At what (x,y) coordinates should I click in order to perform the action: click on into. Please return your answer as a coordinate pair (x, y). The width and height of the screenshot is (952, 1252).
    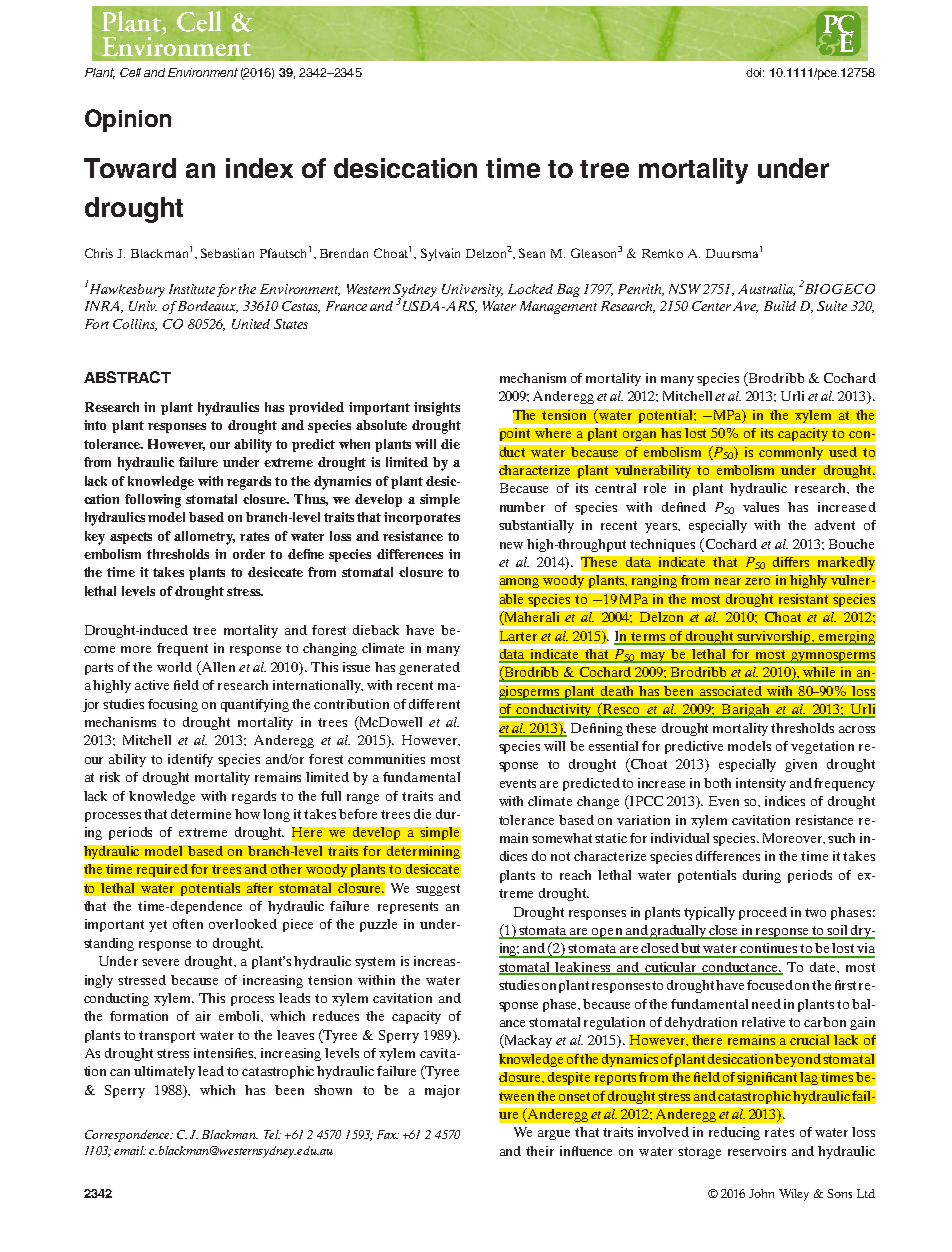
    Looking at the image, I should click on (95, 425).
